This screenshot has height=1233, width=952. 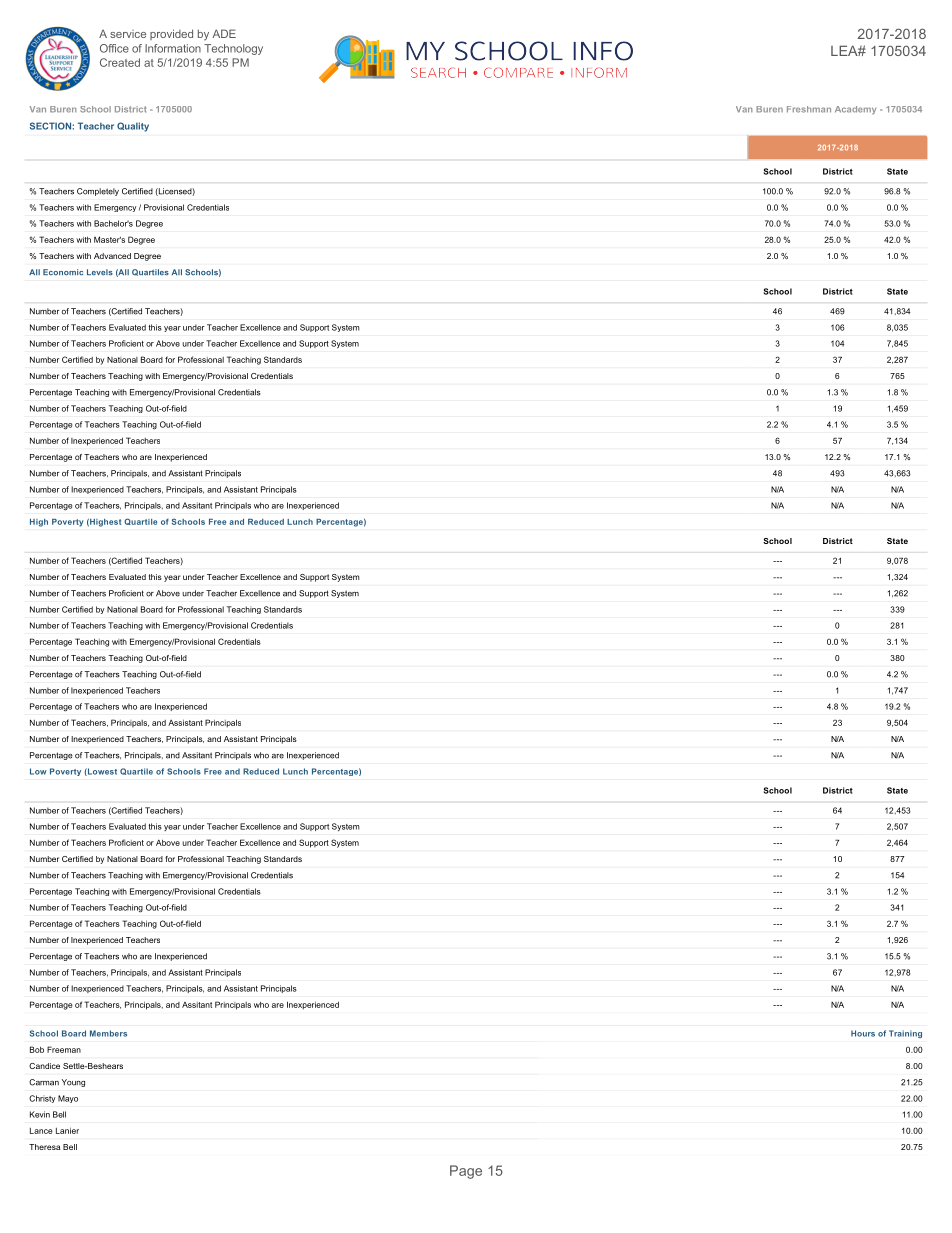 What do you see at coordinates (863, 1033) in the screenshot?
I see `Hours` at bounding box center [863, 1033].
